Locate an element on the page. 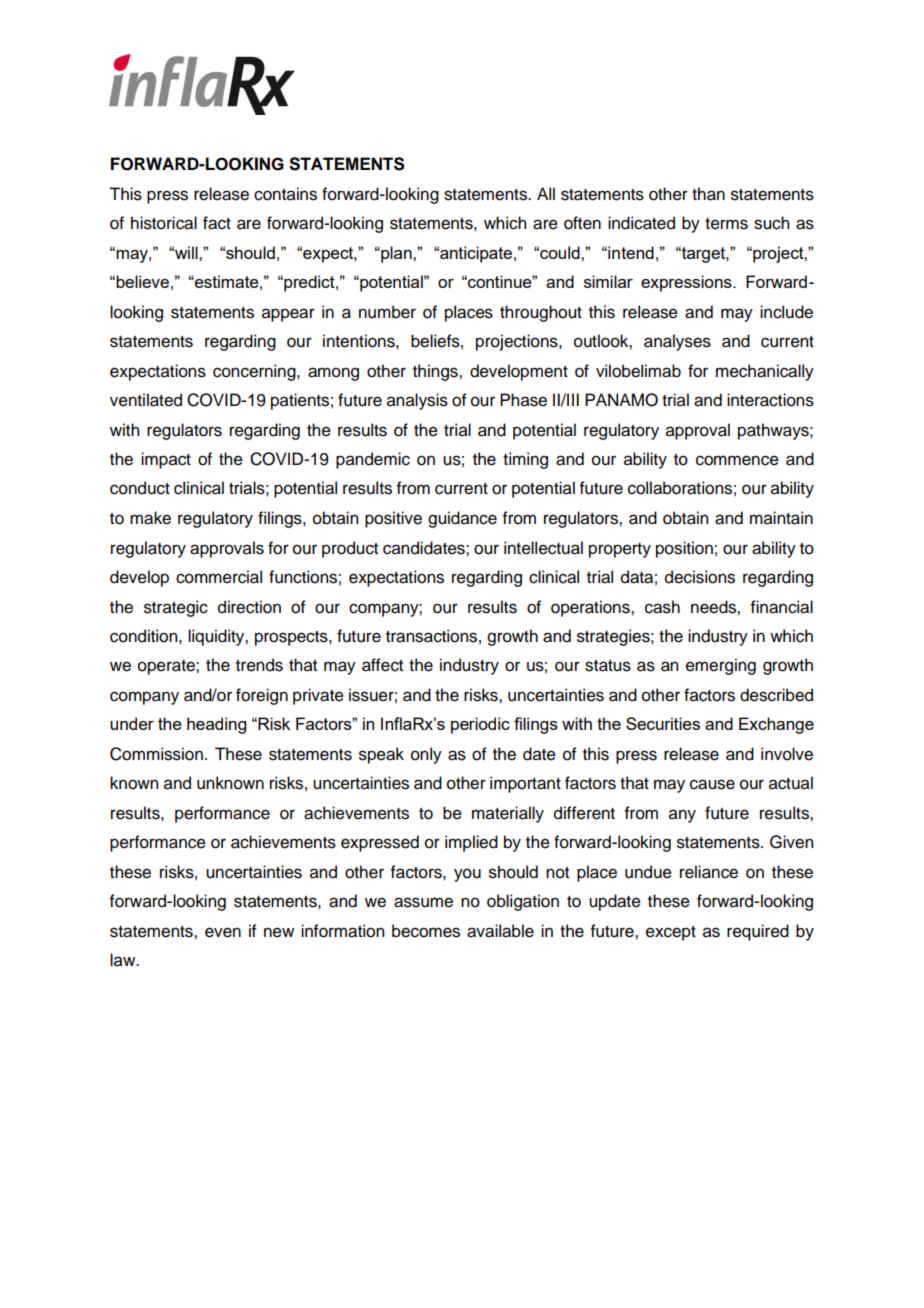 This image has height=1308, width=924. impact is located at coordinates (166, 460).
